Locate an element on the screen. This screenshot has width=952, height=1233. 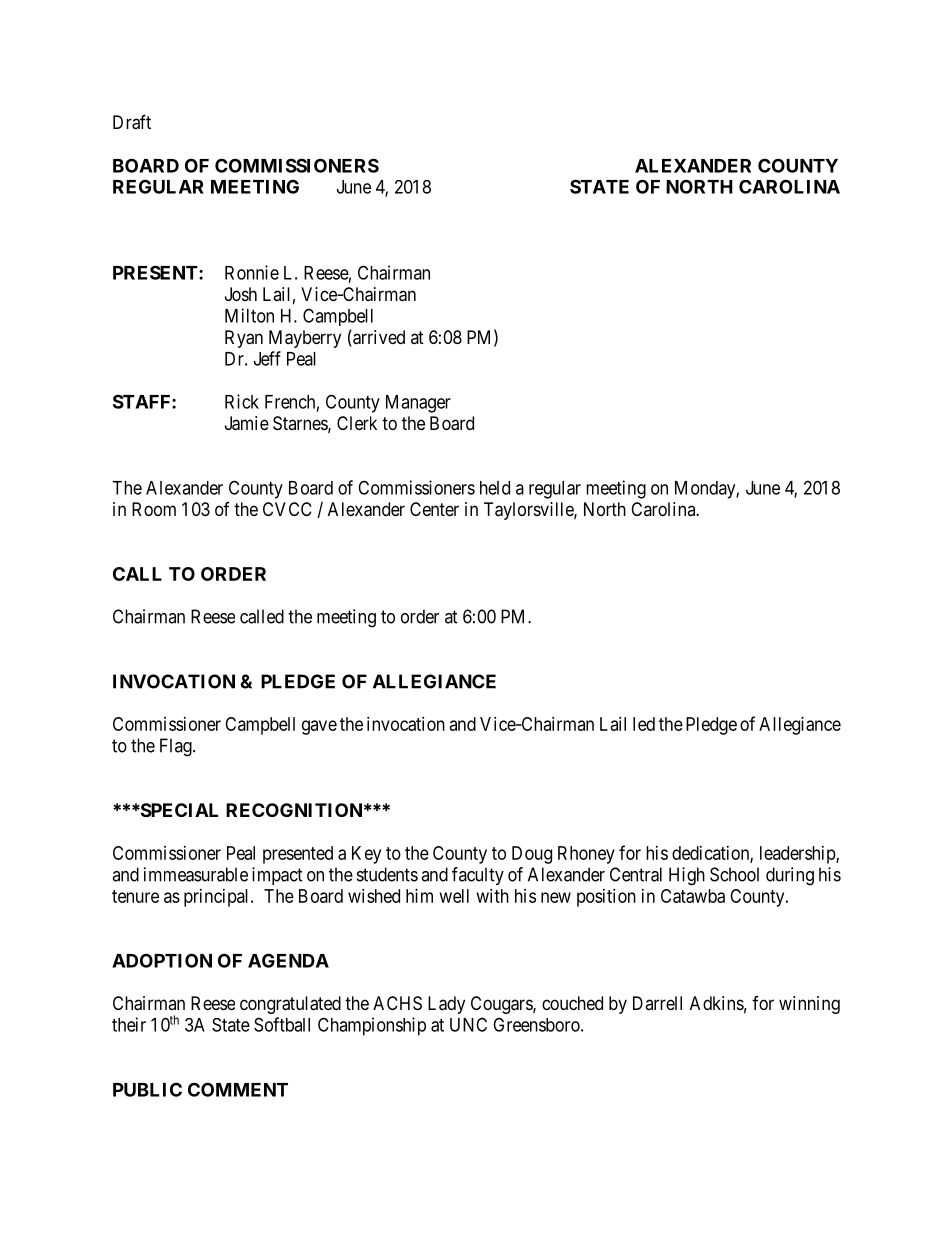
held is located at coordinates (495, 488).
